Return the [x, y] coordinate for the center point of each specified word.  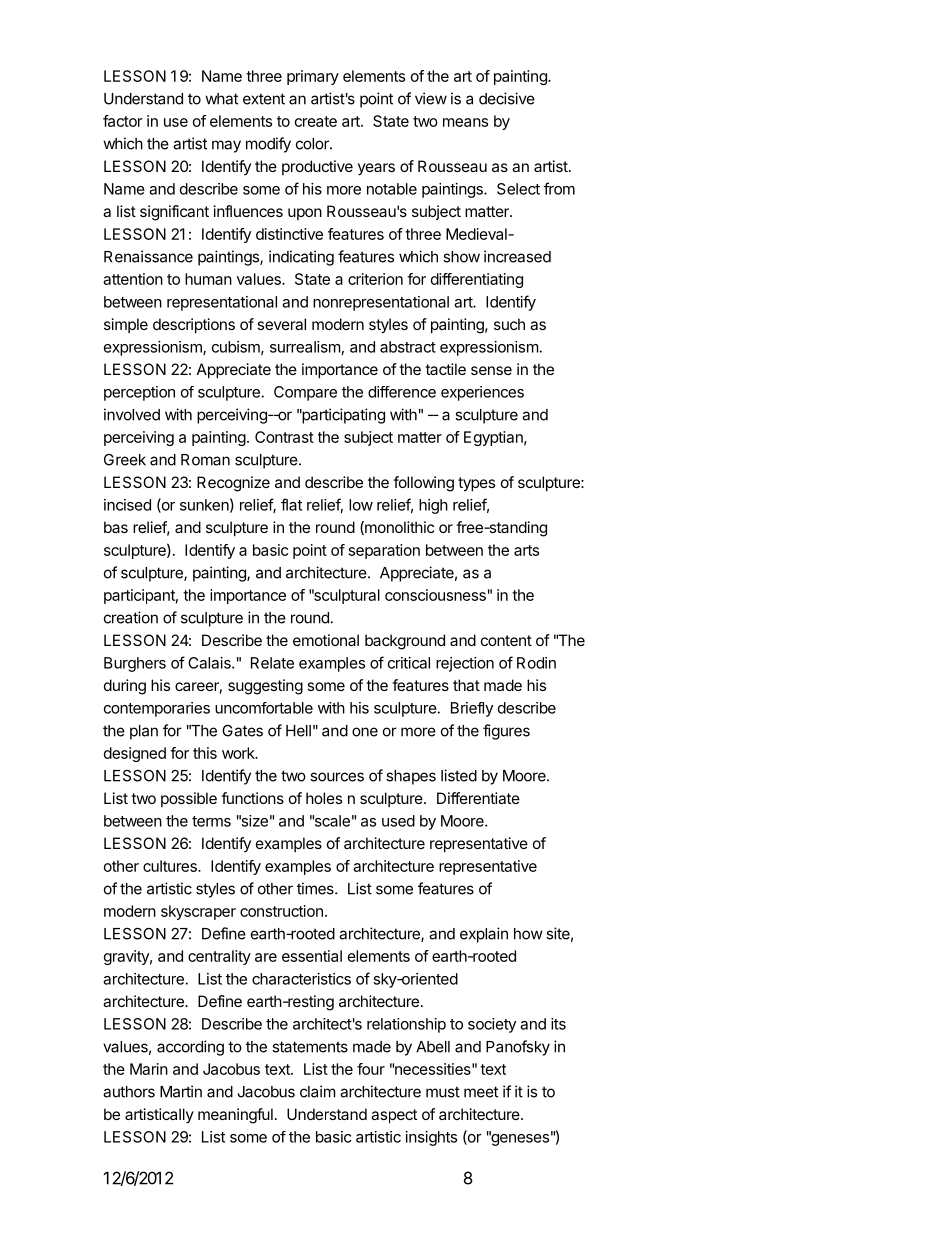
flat [291, 504]
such [509, 324]
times [316, 888]
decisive [507, 98]
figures [506, 732]
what [221, 99]
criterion [375, 279]
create [316, 121]
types [476, 484]
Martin [181, 1091]
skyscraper [198, 912]
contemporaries [157, 709]
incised [127, 505]
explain [484, 935]
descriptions [194, 325]
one [365, 732]
